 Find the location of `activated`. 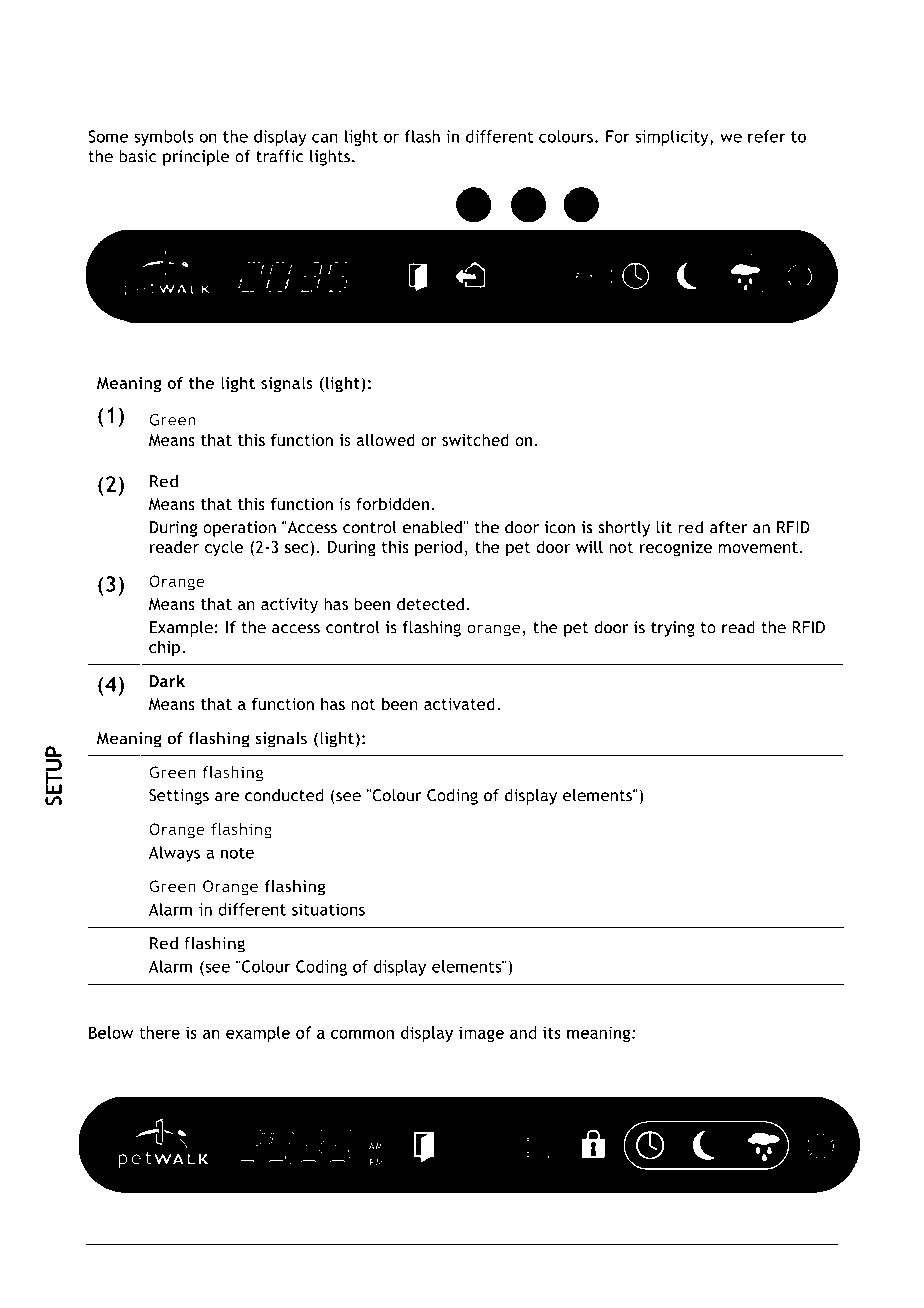

activated is located at coordinates (459, 703).
